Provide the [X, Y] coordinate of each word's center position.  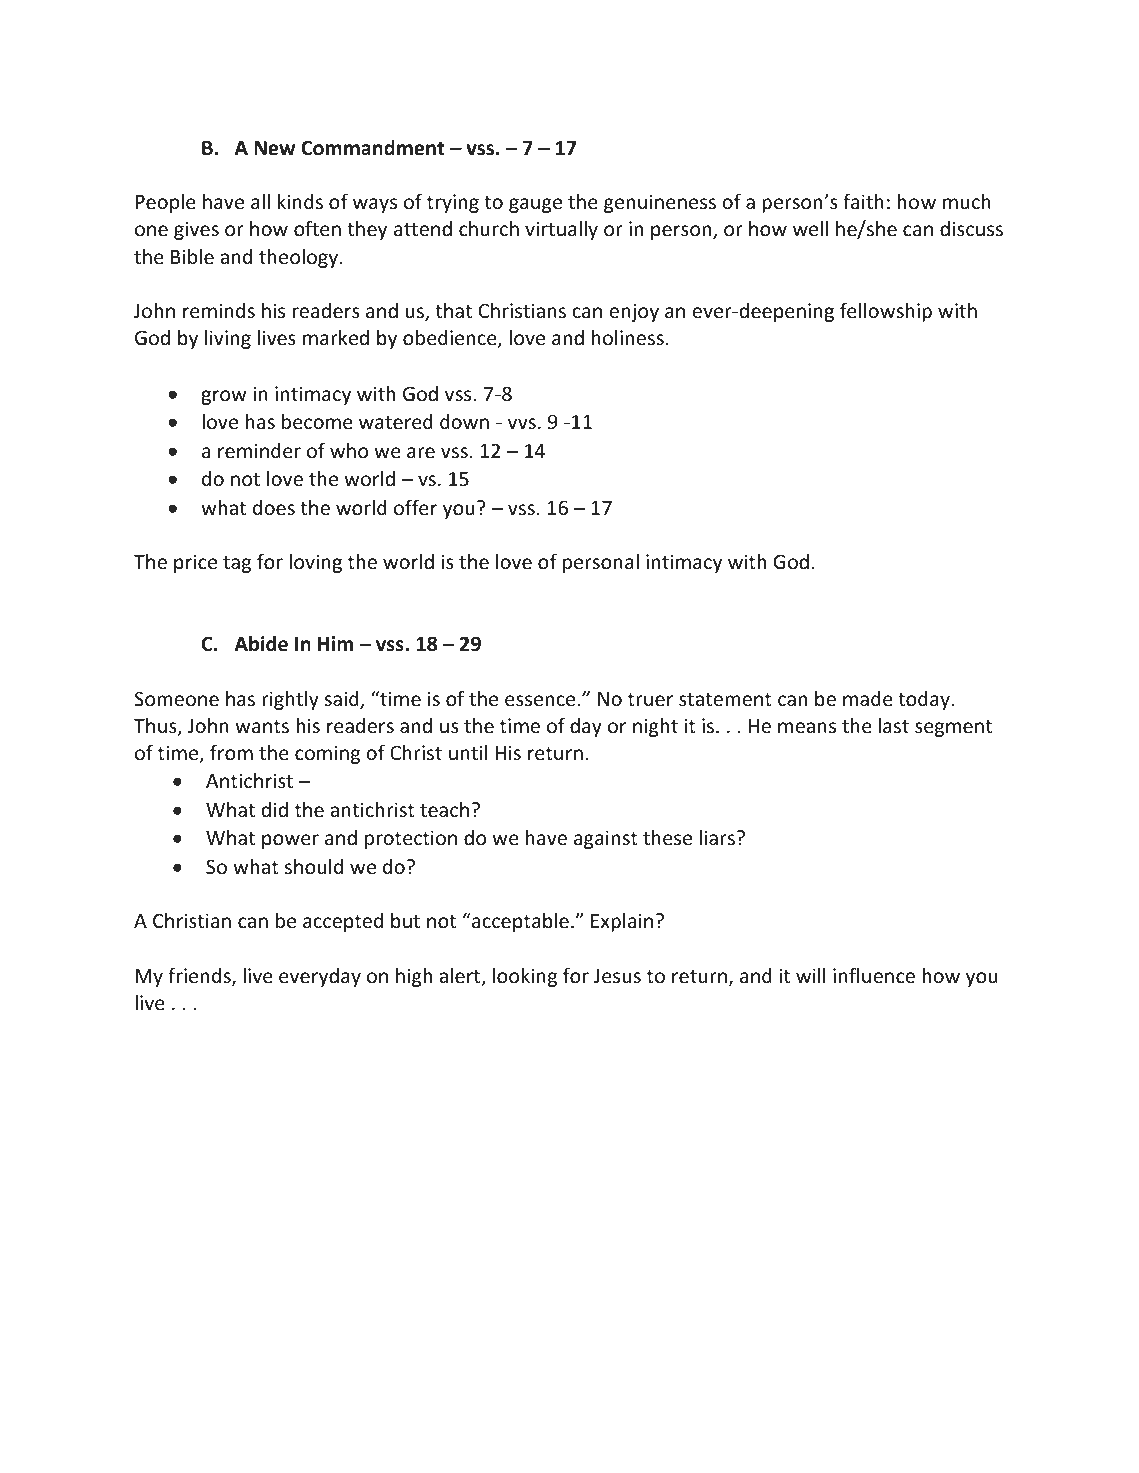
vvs [522, 423]
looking [525, 977]
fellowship [886, 312]
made [868, 698]
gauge [535, 205]
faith [863, 201]
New [274, 148]
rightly [290, 700]
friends [200, 976]
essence [540, 700]
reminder [259, 450]
